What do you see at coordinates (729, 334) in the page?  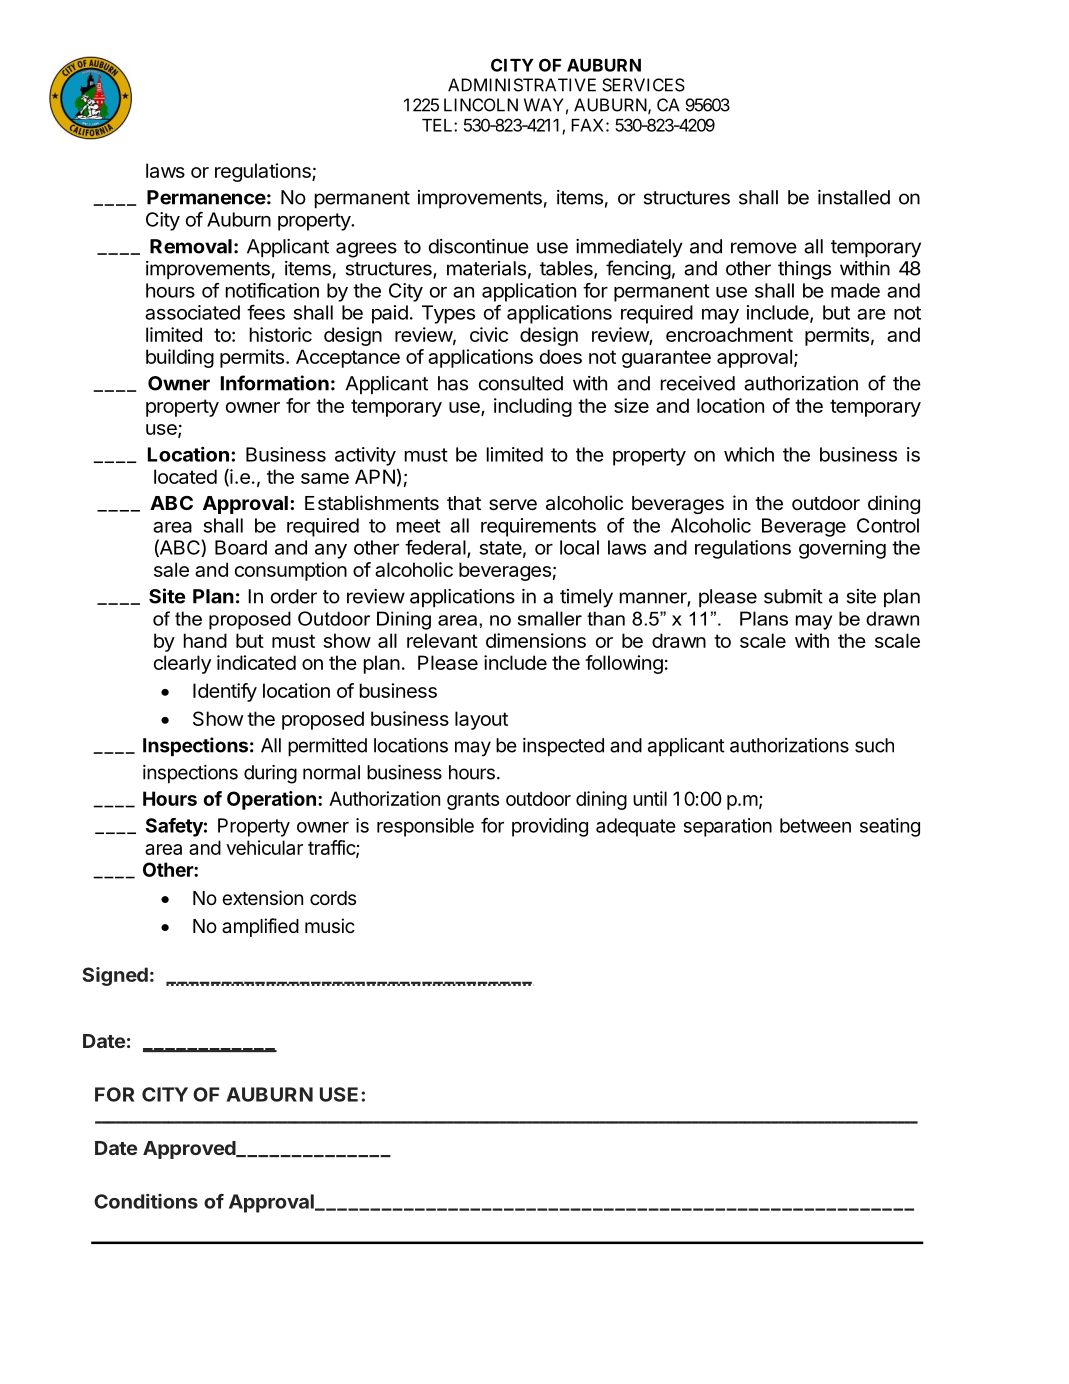 I see `encroachment` at bounding box center [729, 334].
